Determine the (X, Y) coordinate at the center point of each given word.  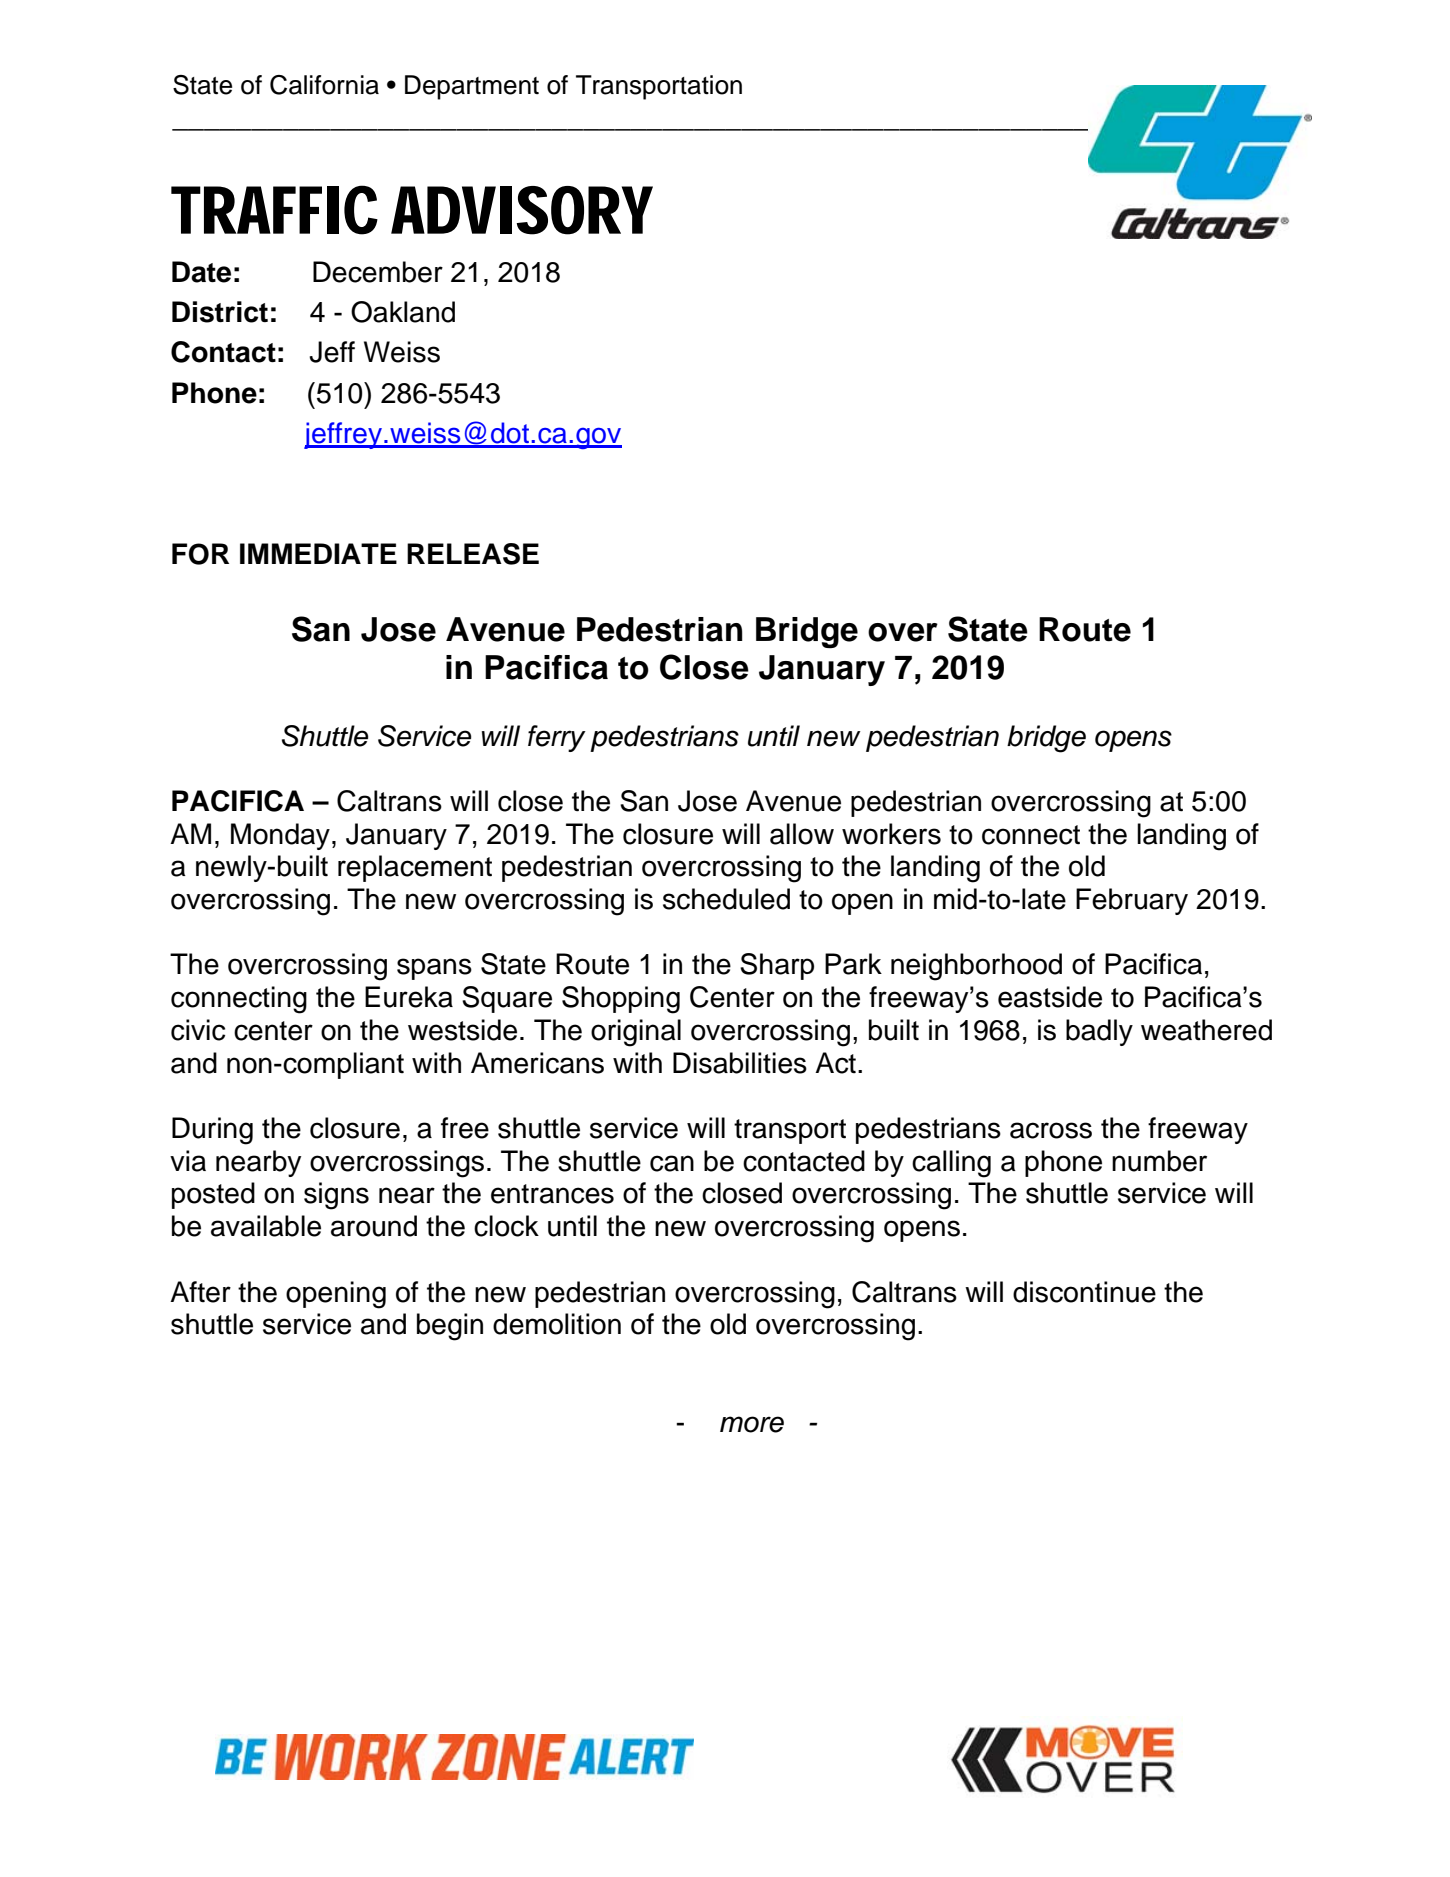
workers (891, 834)
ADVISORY (522, 210)
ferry (557, 738)
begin (450, 1327)
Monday (280, 836)
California (324, 85)
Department (472, 87)
